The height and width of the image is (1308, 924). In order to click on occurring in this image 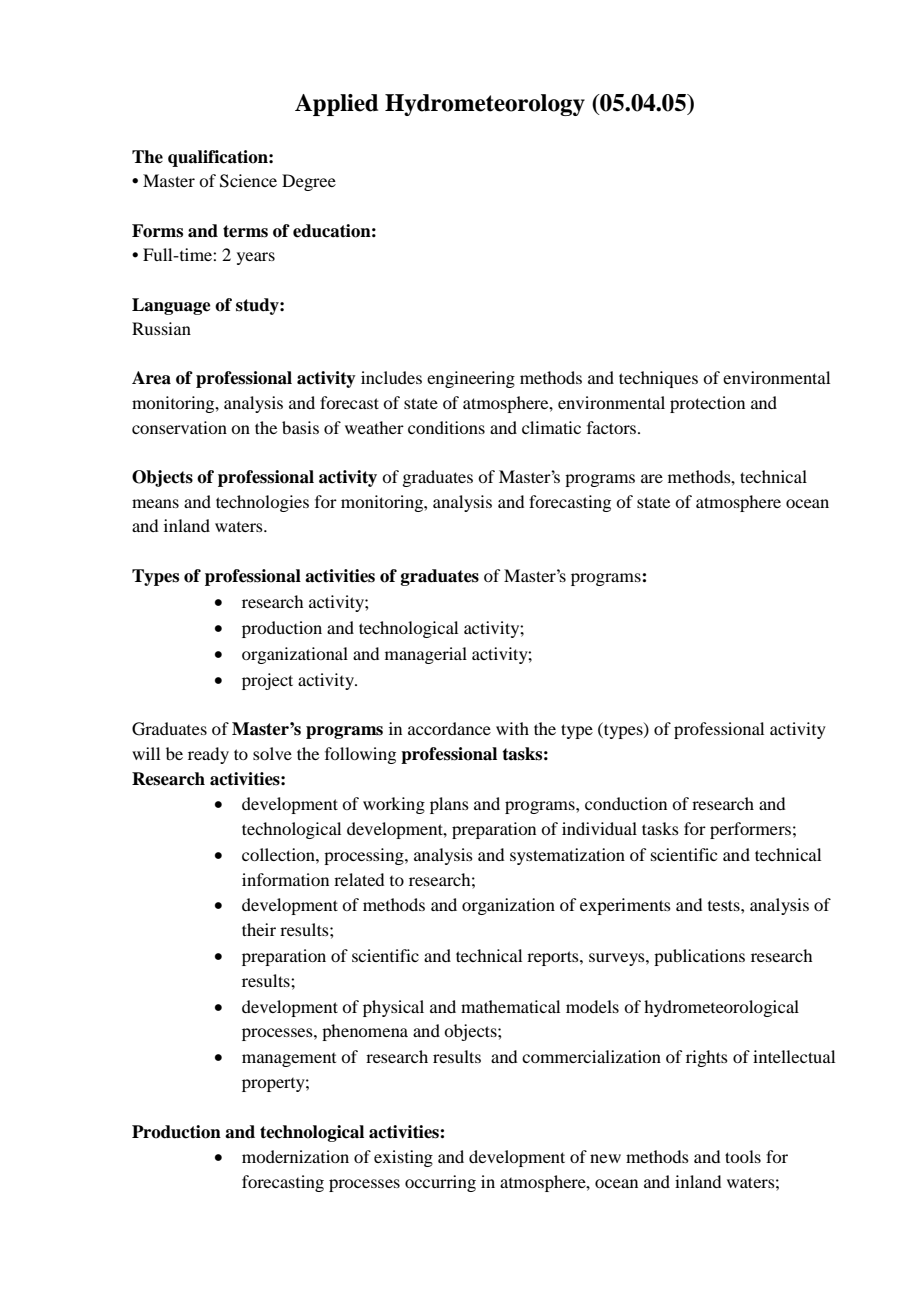, I will do `click(440, 1183)`.
